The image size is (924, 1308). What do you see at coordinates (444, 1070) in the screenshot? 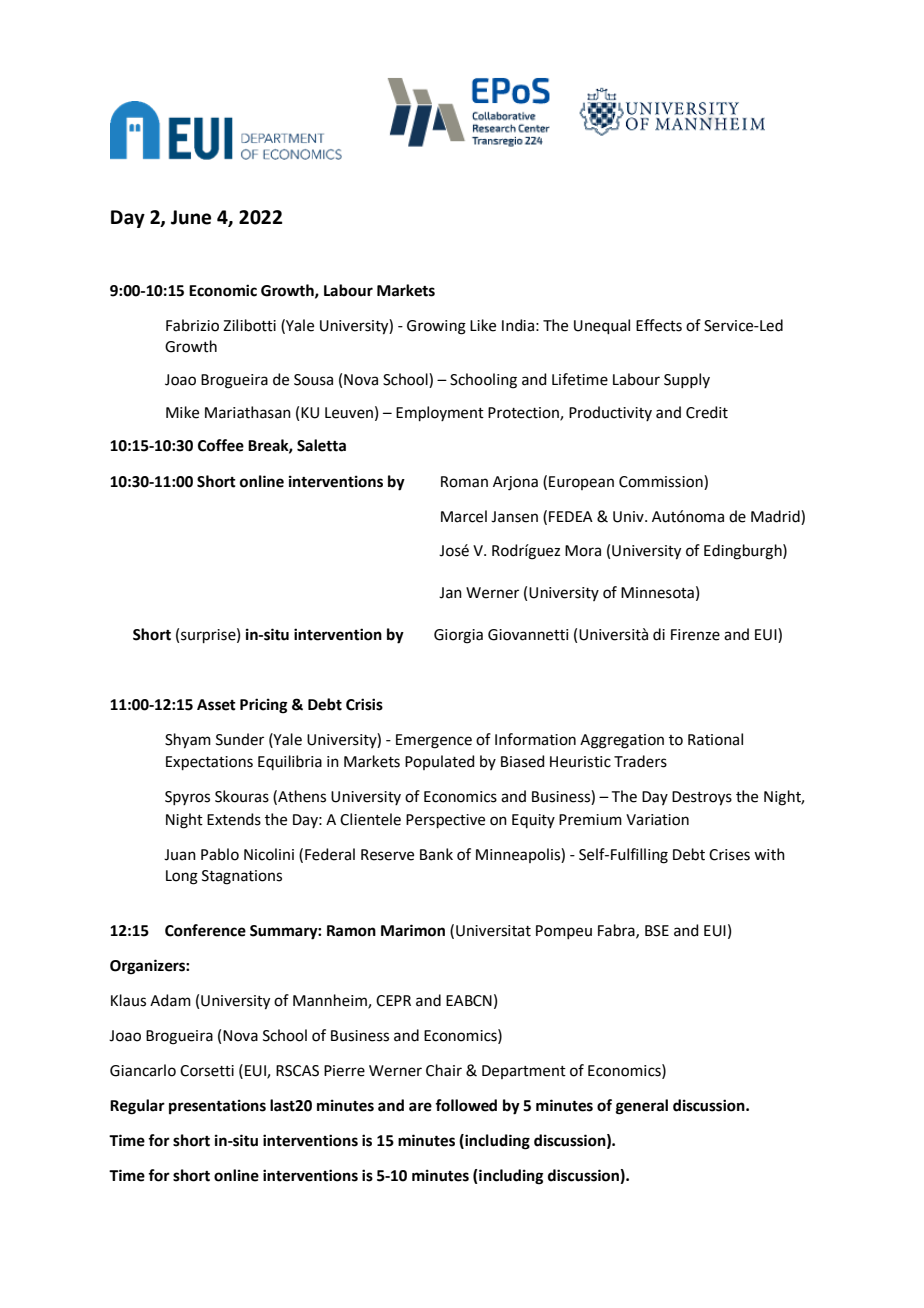
I see `Chair` at bounding box center [444, 1070].
